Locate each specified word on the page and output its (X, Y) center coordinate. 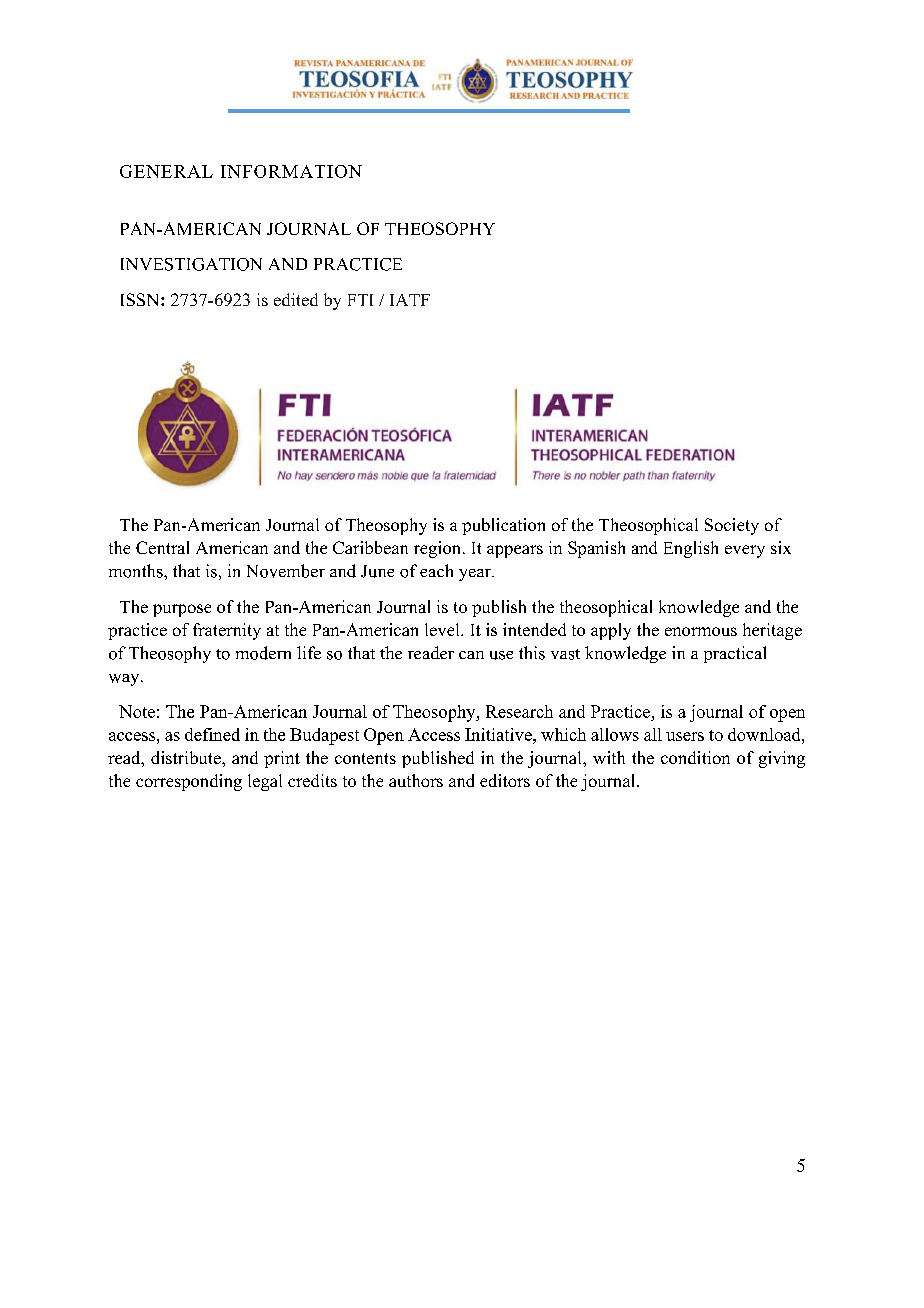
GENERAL (166, 171)
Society (732, 526)
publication (503, 526)
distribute (187, 757)
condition (695, 757)
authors (416, 780)
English (691, 549)
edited (296, 299)
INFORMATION (291, 171)
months (137, 571)
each (436, 570)
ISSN (141, 299)
